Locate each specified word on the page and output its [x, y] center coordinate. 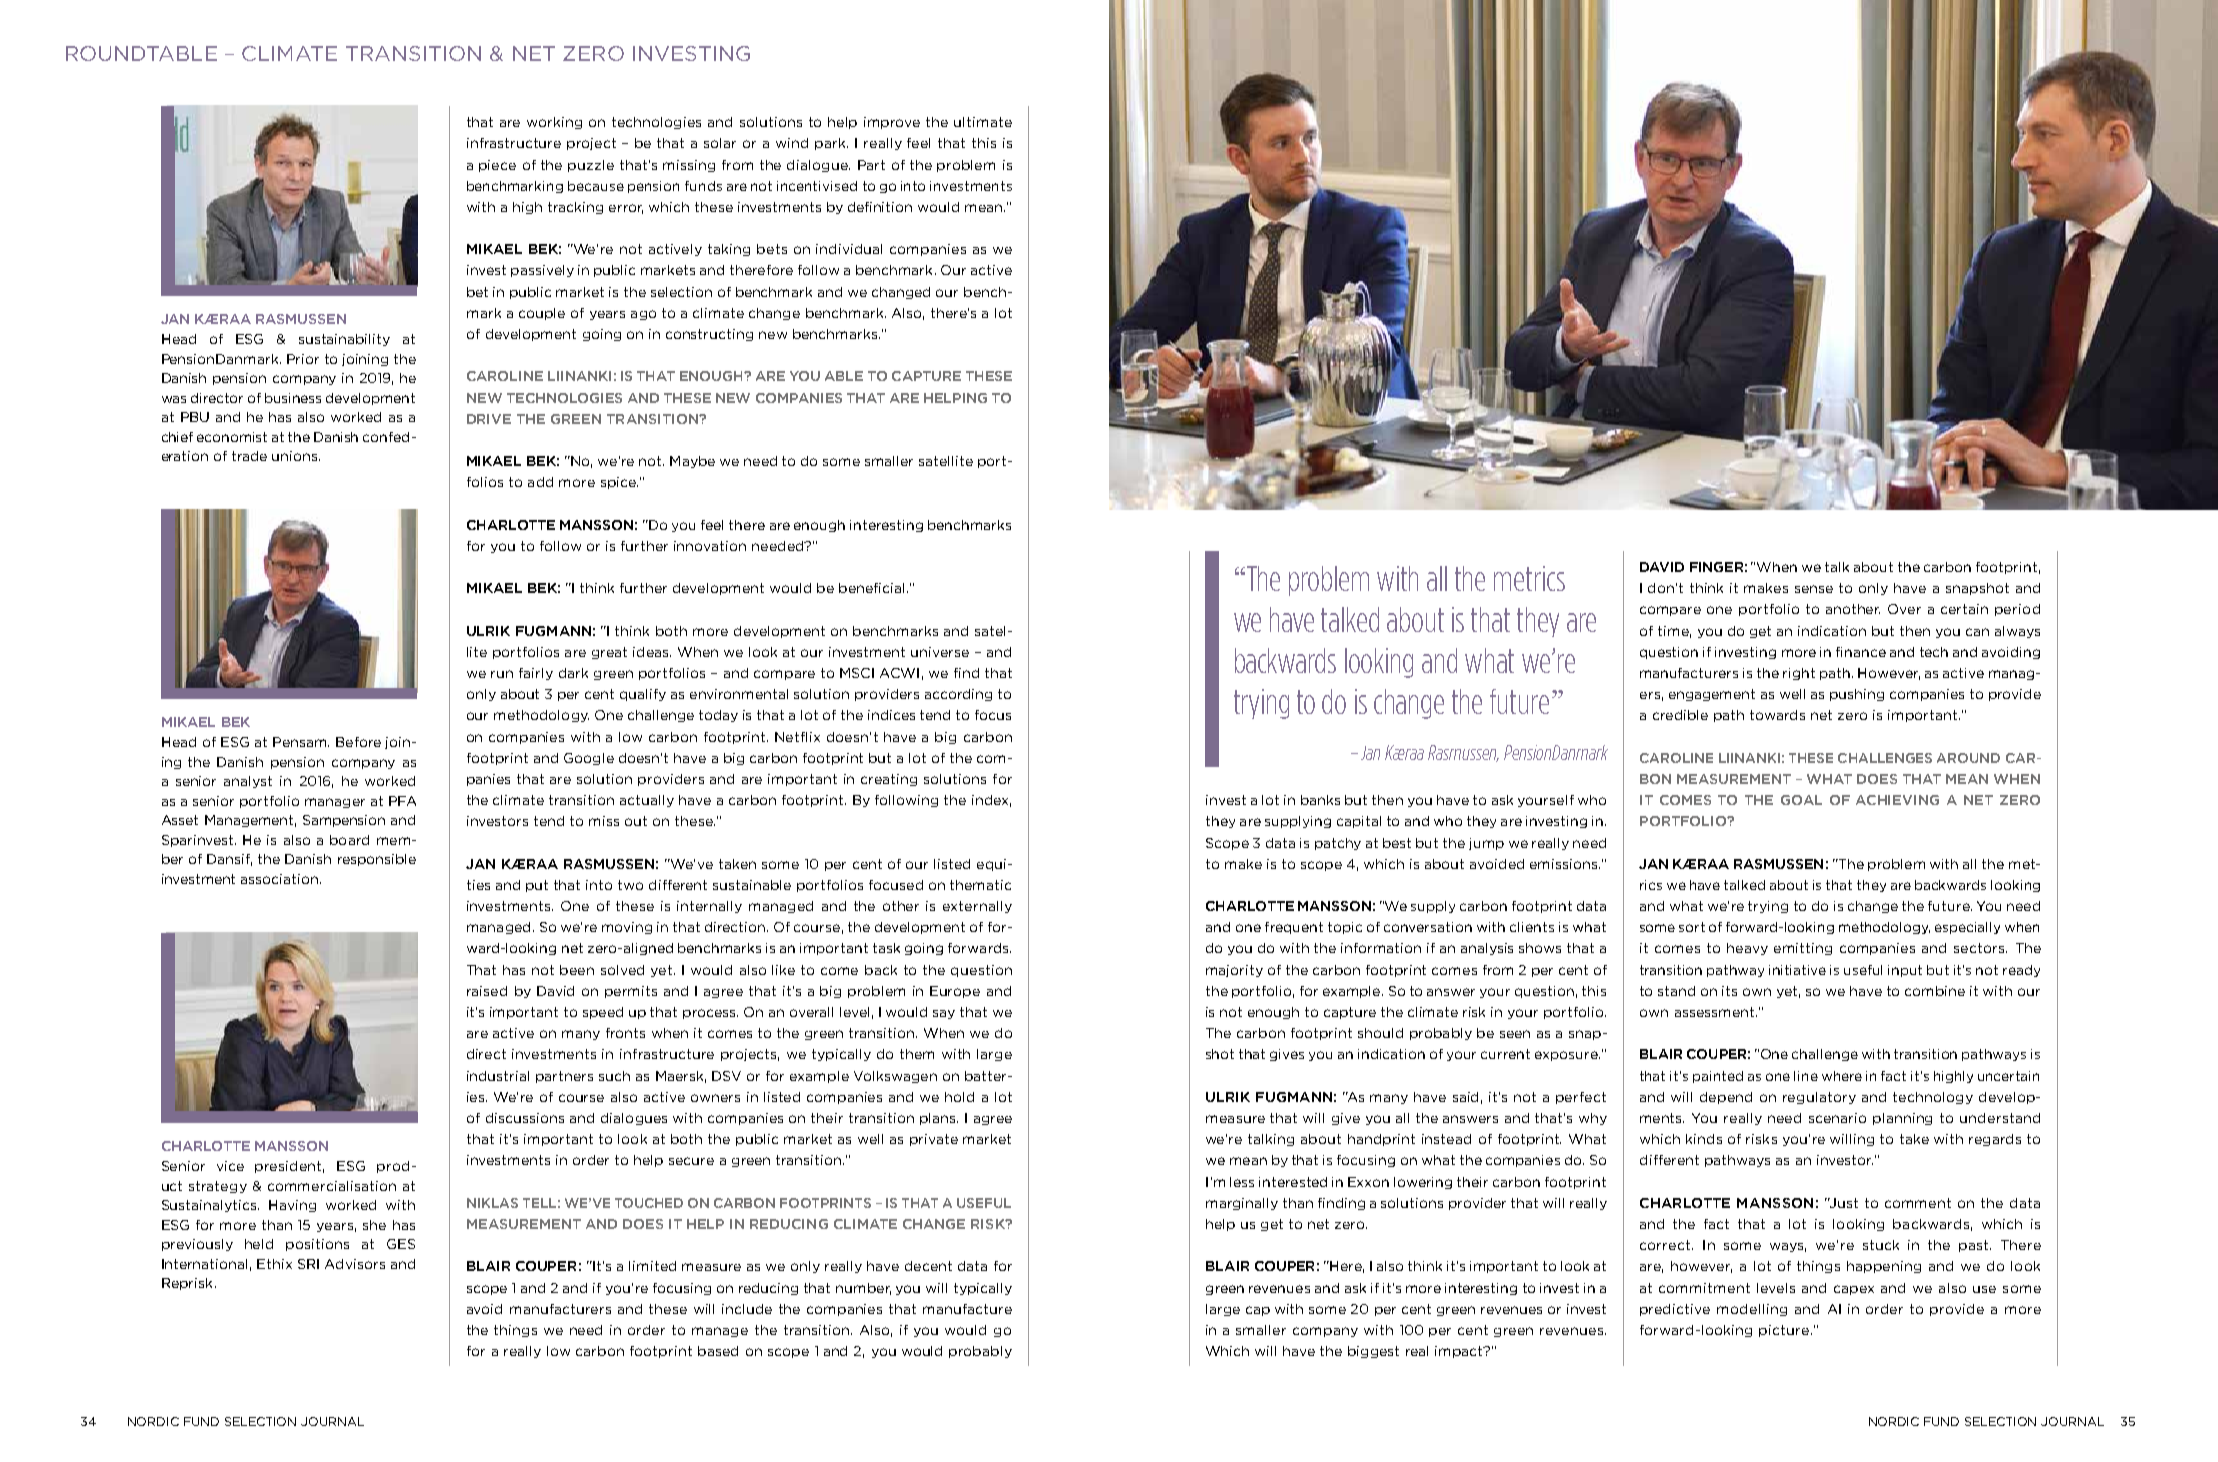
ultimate [983, 122]
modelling [1752, 1310]
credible [1680, 715]
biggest [1373, 1352]
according [958, 695]
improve [892, 123]
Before [358, 742]
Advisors [355, 1264]
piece [497, 166]
